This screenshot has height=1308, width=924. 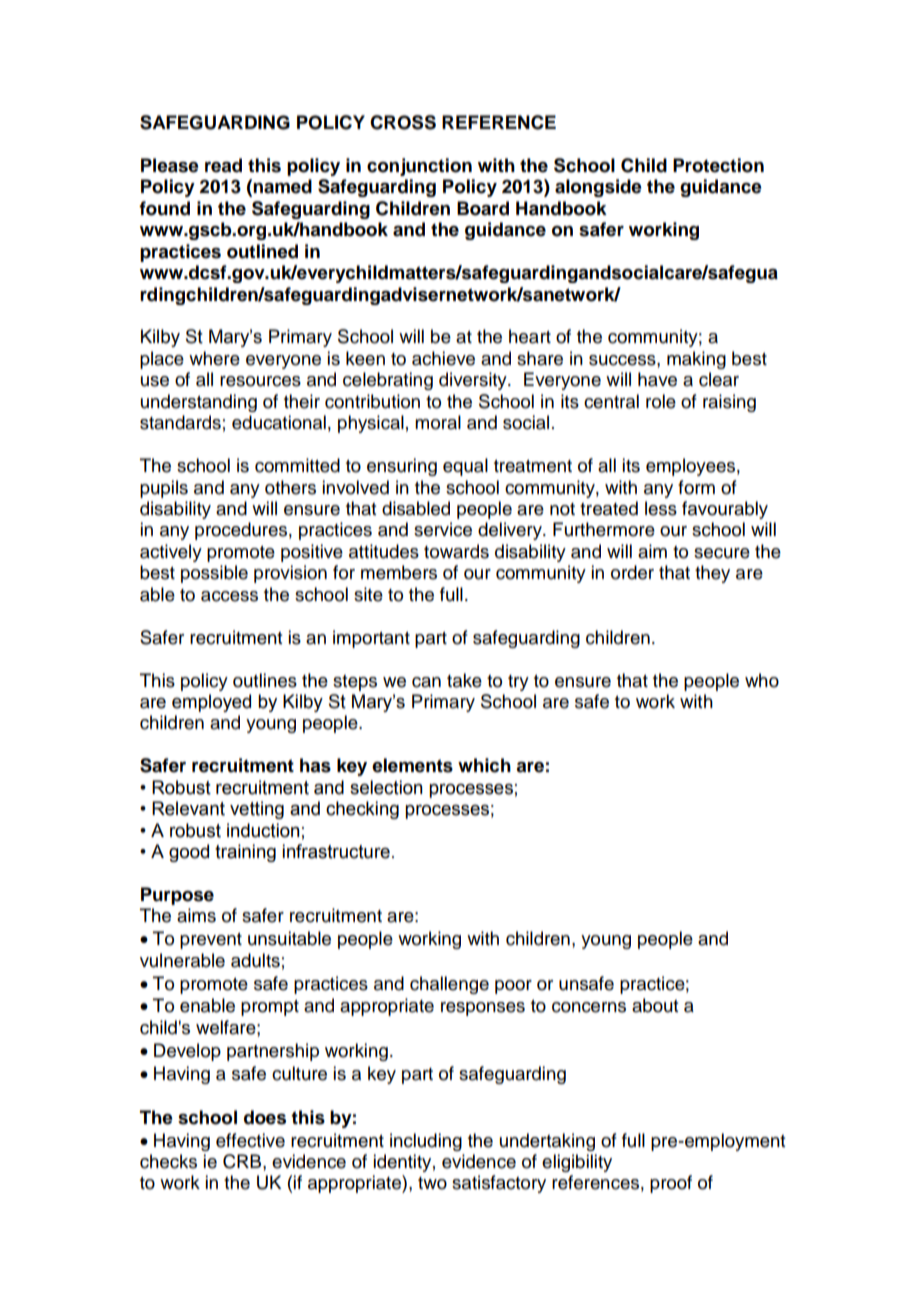 What do you see at coordinates (419, 167) in the screenshot?
I see `conjunction` at bounding box center [419, 167].
